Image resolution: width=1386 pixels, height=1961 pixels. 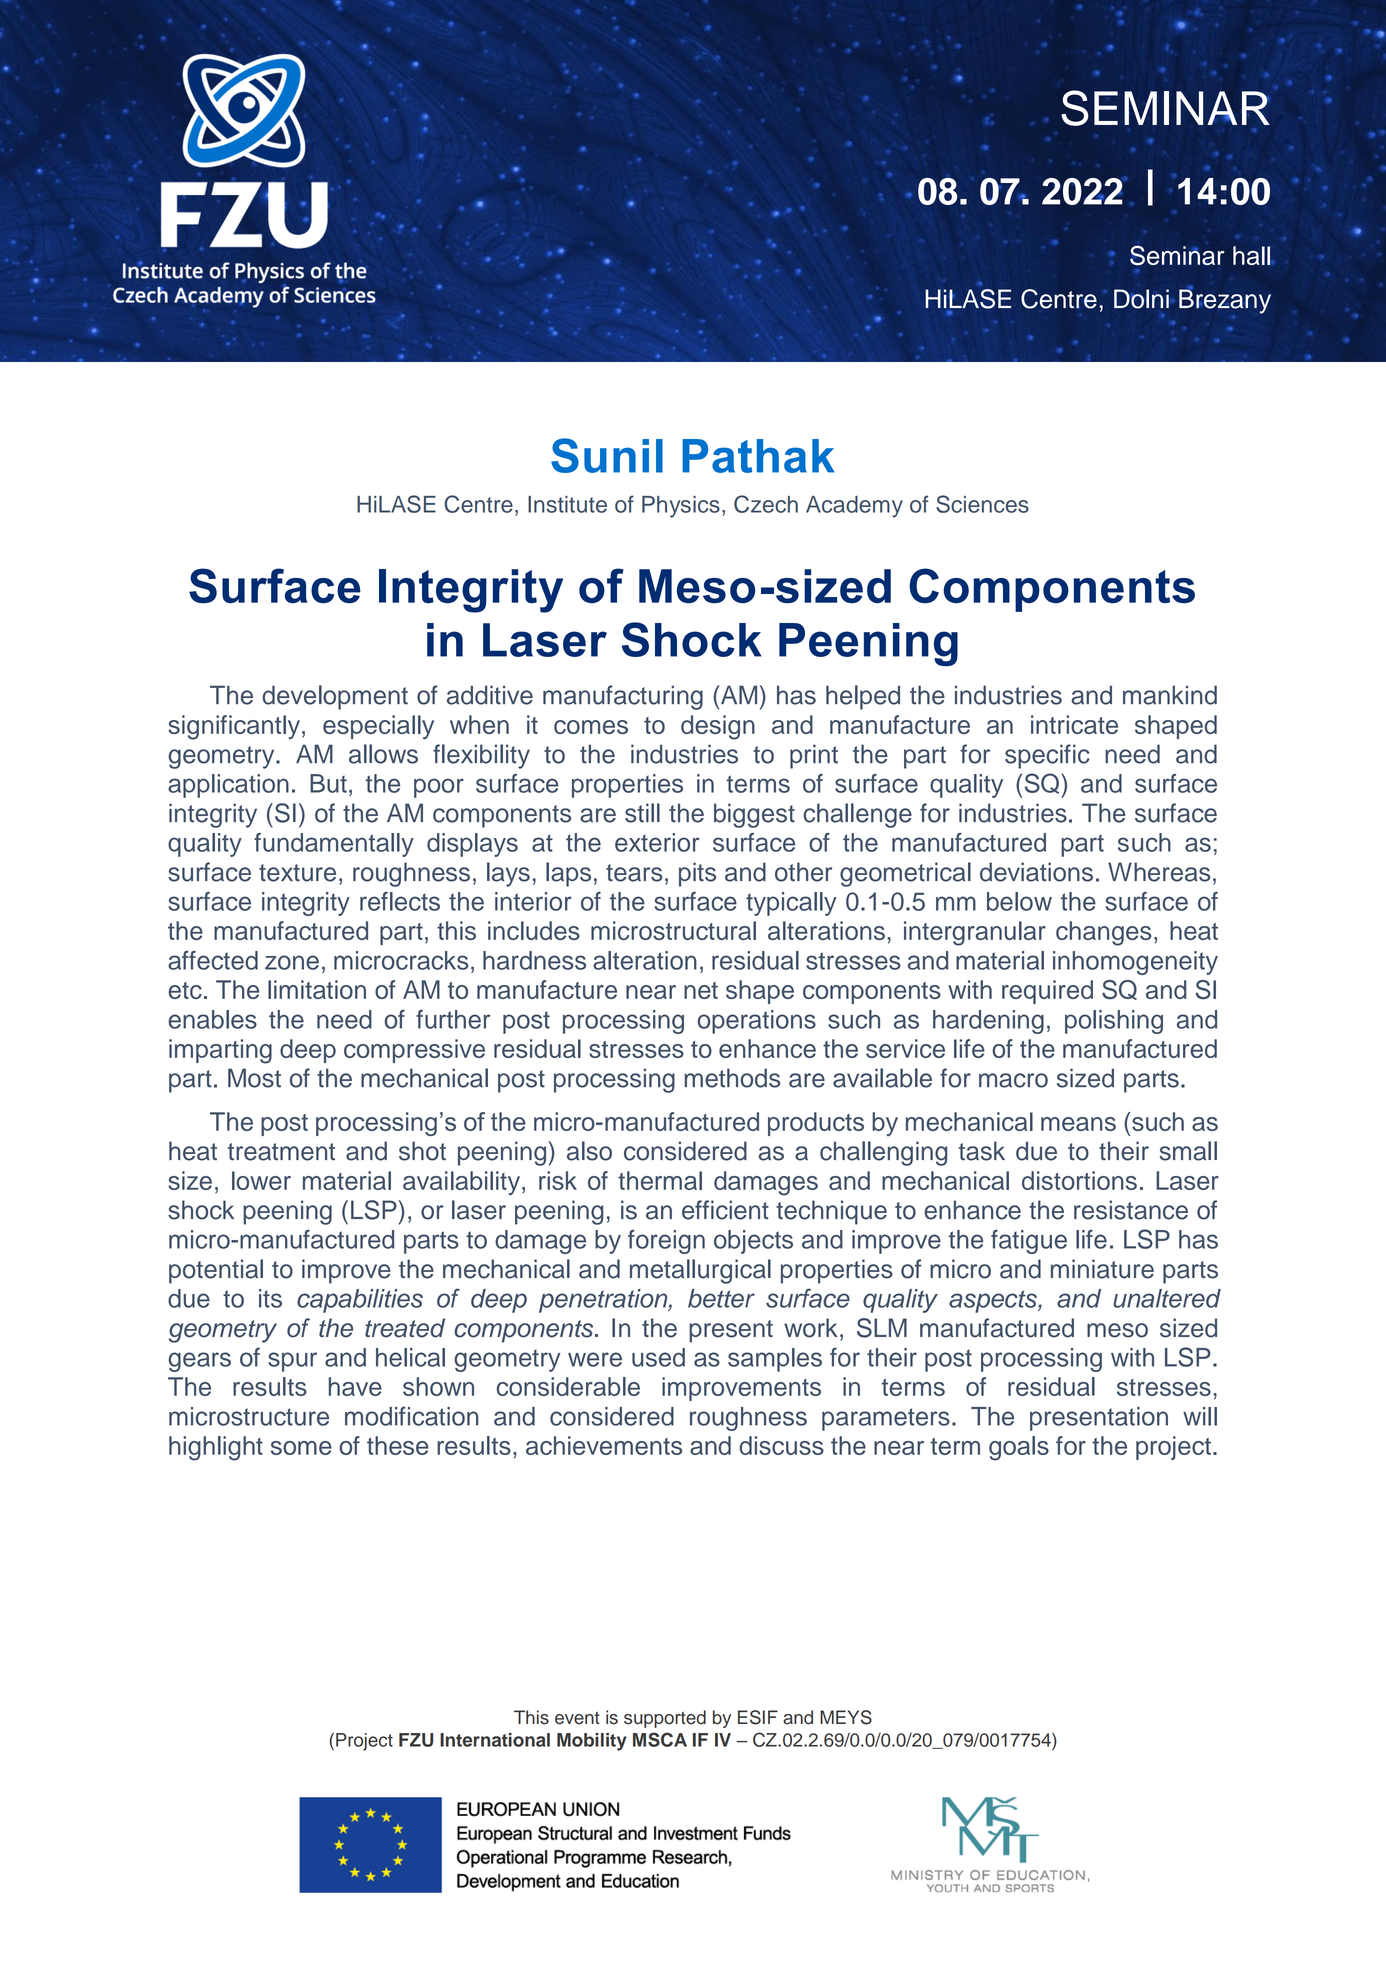 I want to click on Sciences, so click(x=982, y=504).
